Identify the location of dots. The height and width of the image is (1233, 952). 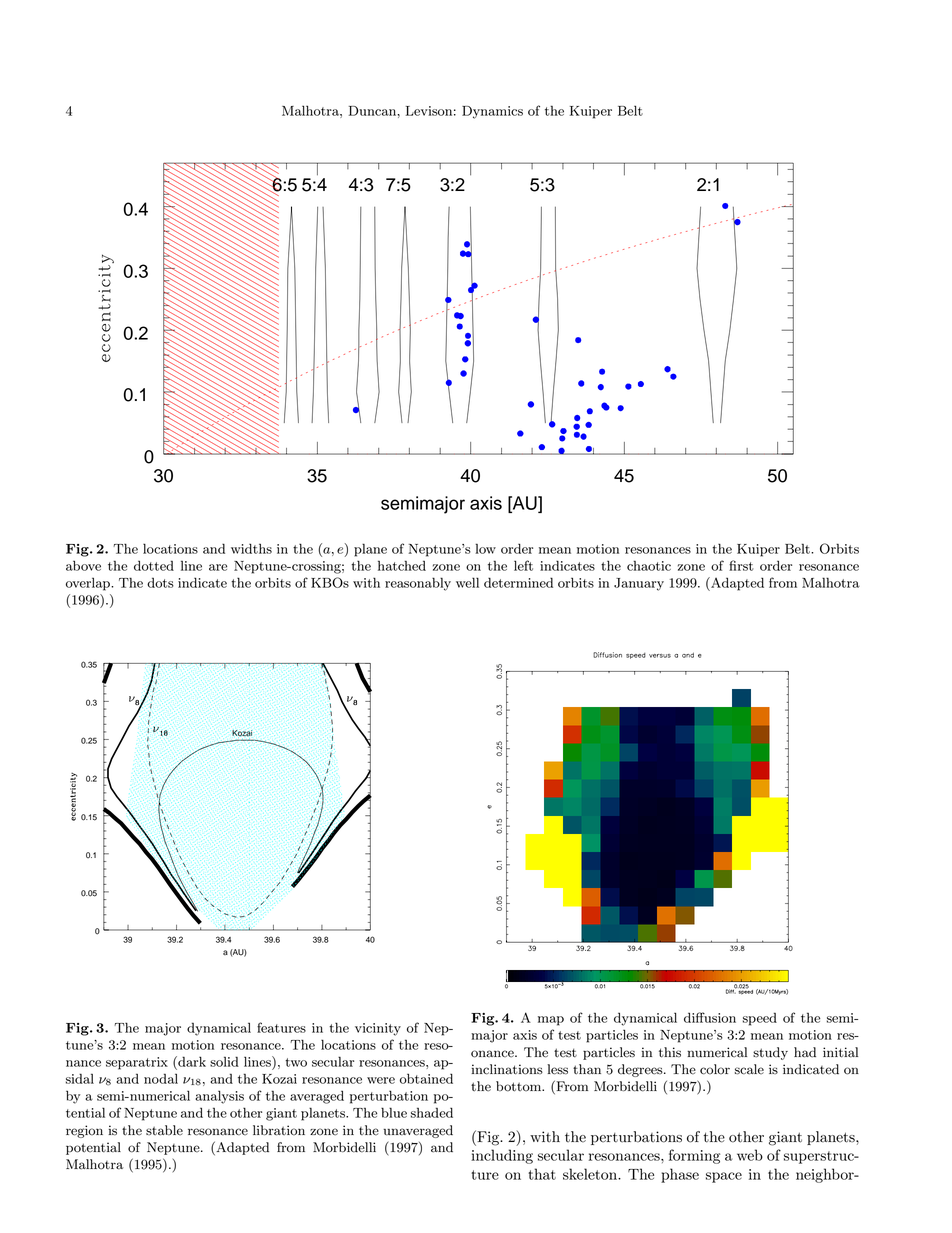
(160, 582).
